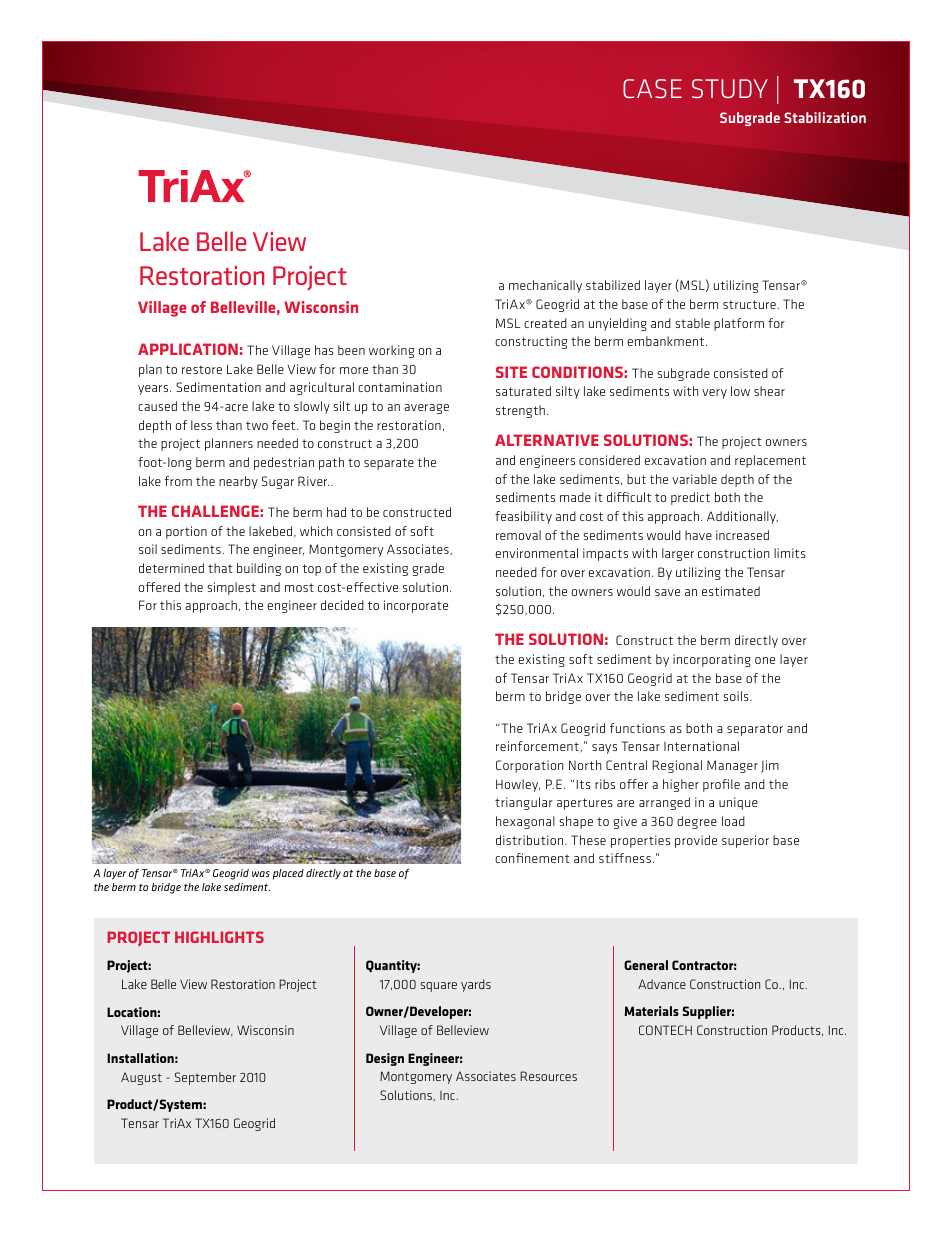  Describe the element at coordinates (188, 349) in the document. I see `APPLICATION` at that location.
